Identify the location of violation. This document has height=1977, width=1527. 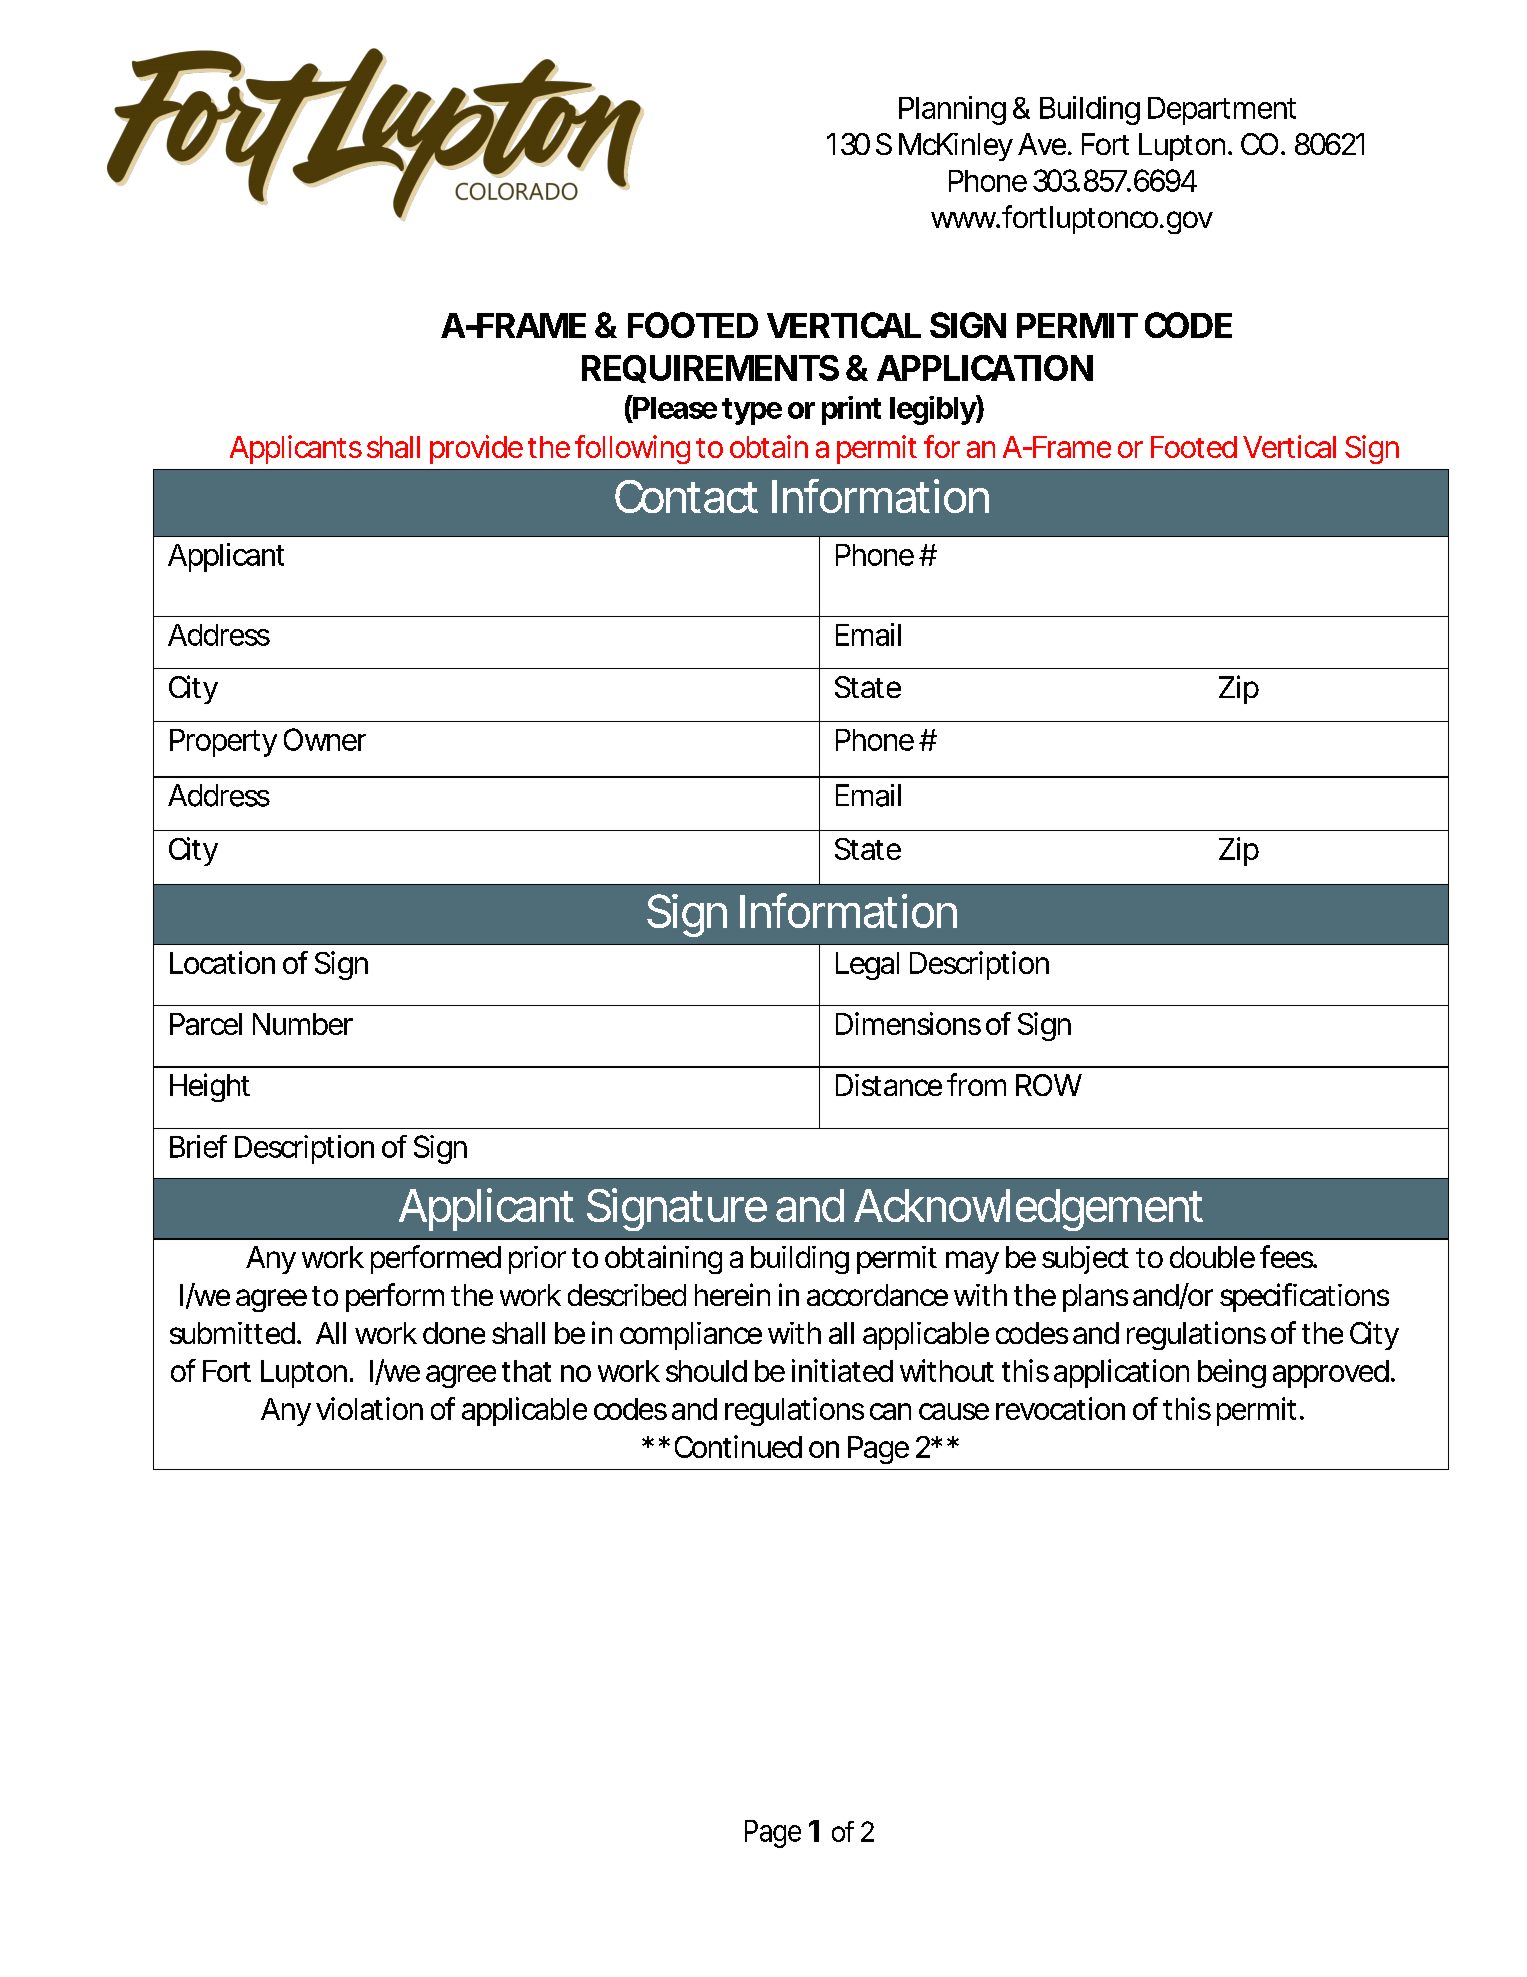
(369, 1408).
